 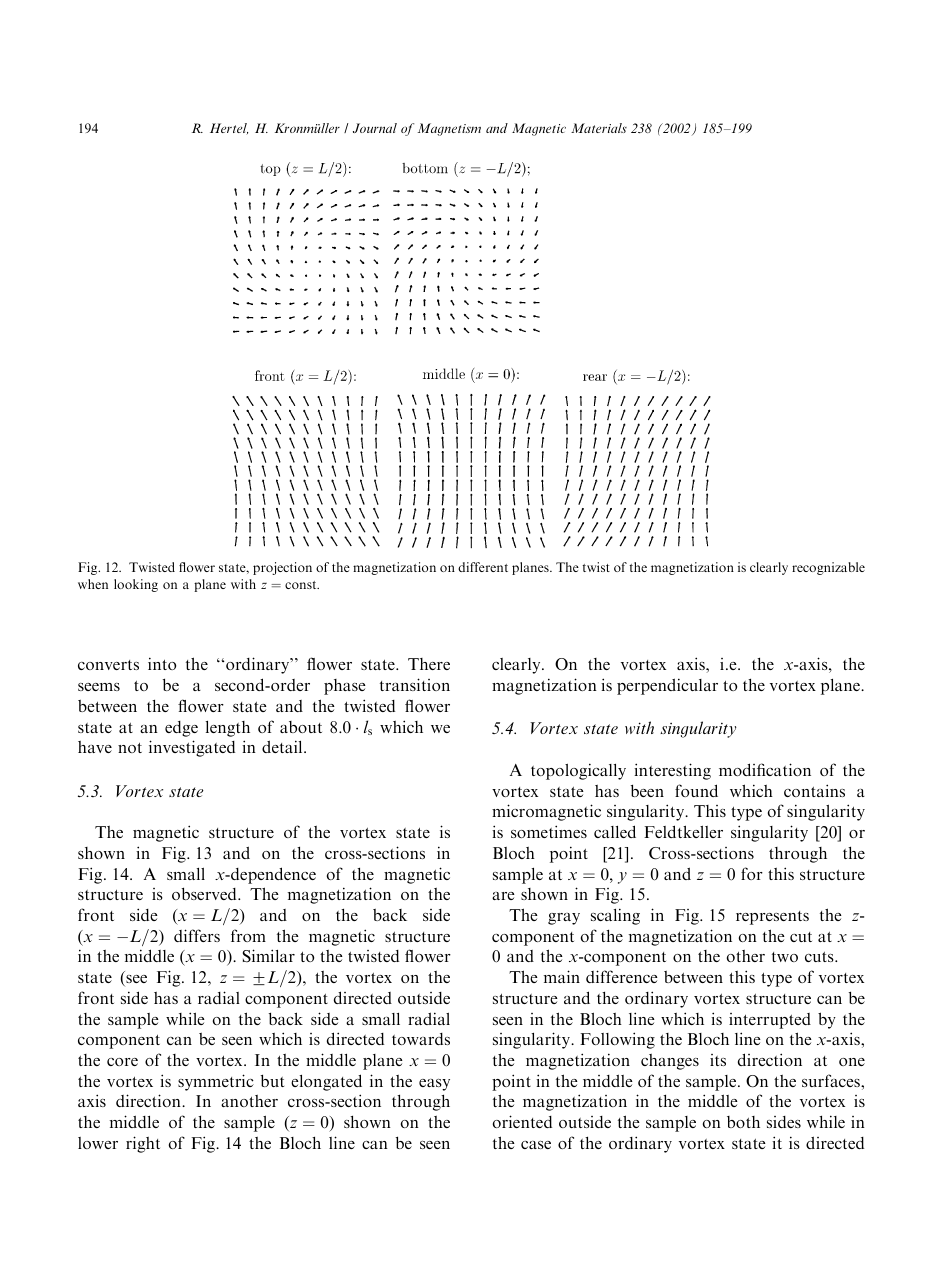 What do you see at coordinates (429, 664) in the document?
I see `There` at bounding box center [429, 664].
